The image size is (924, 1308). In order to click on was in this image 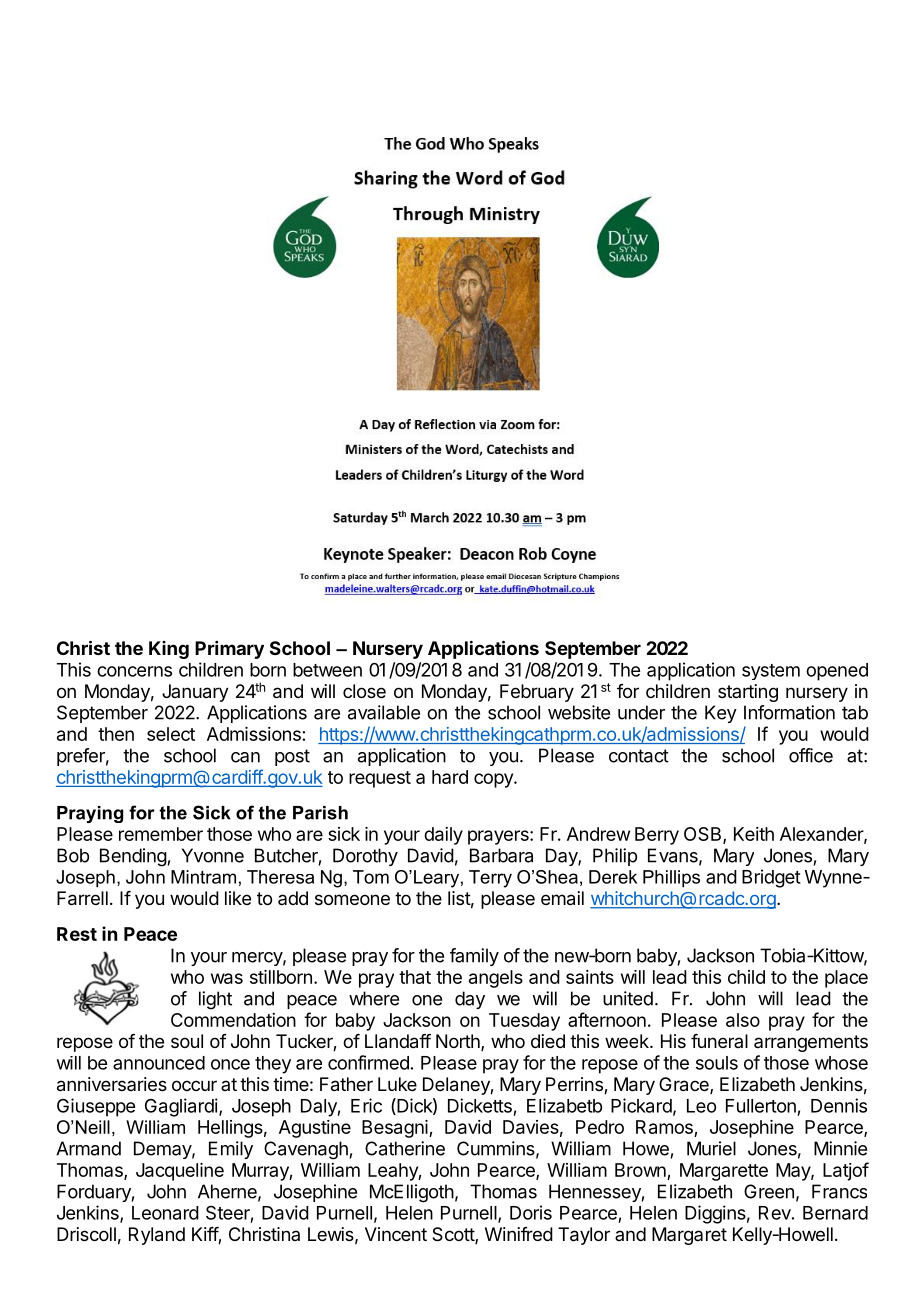, I will do `click(227, 978)`.
